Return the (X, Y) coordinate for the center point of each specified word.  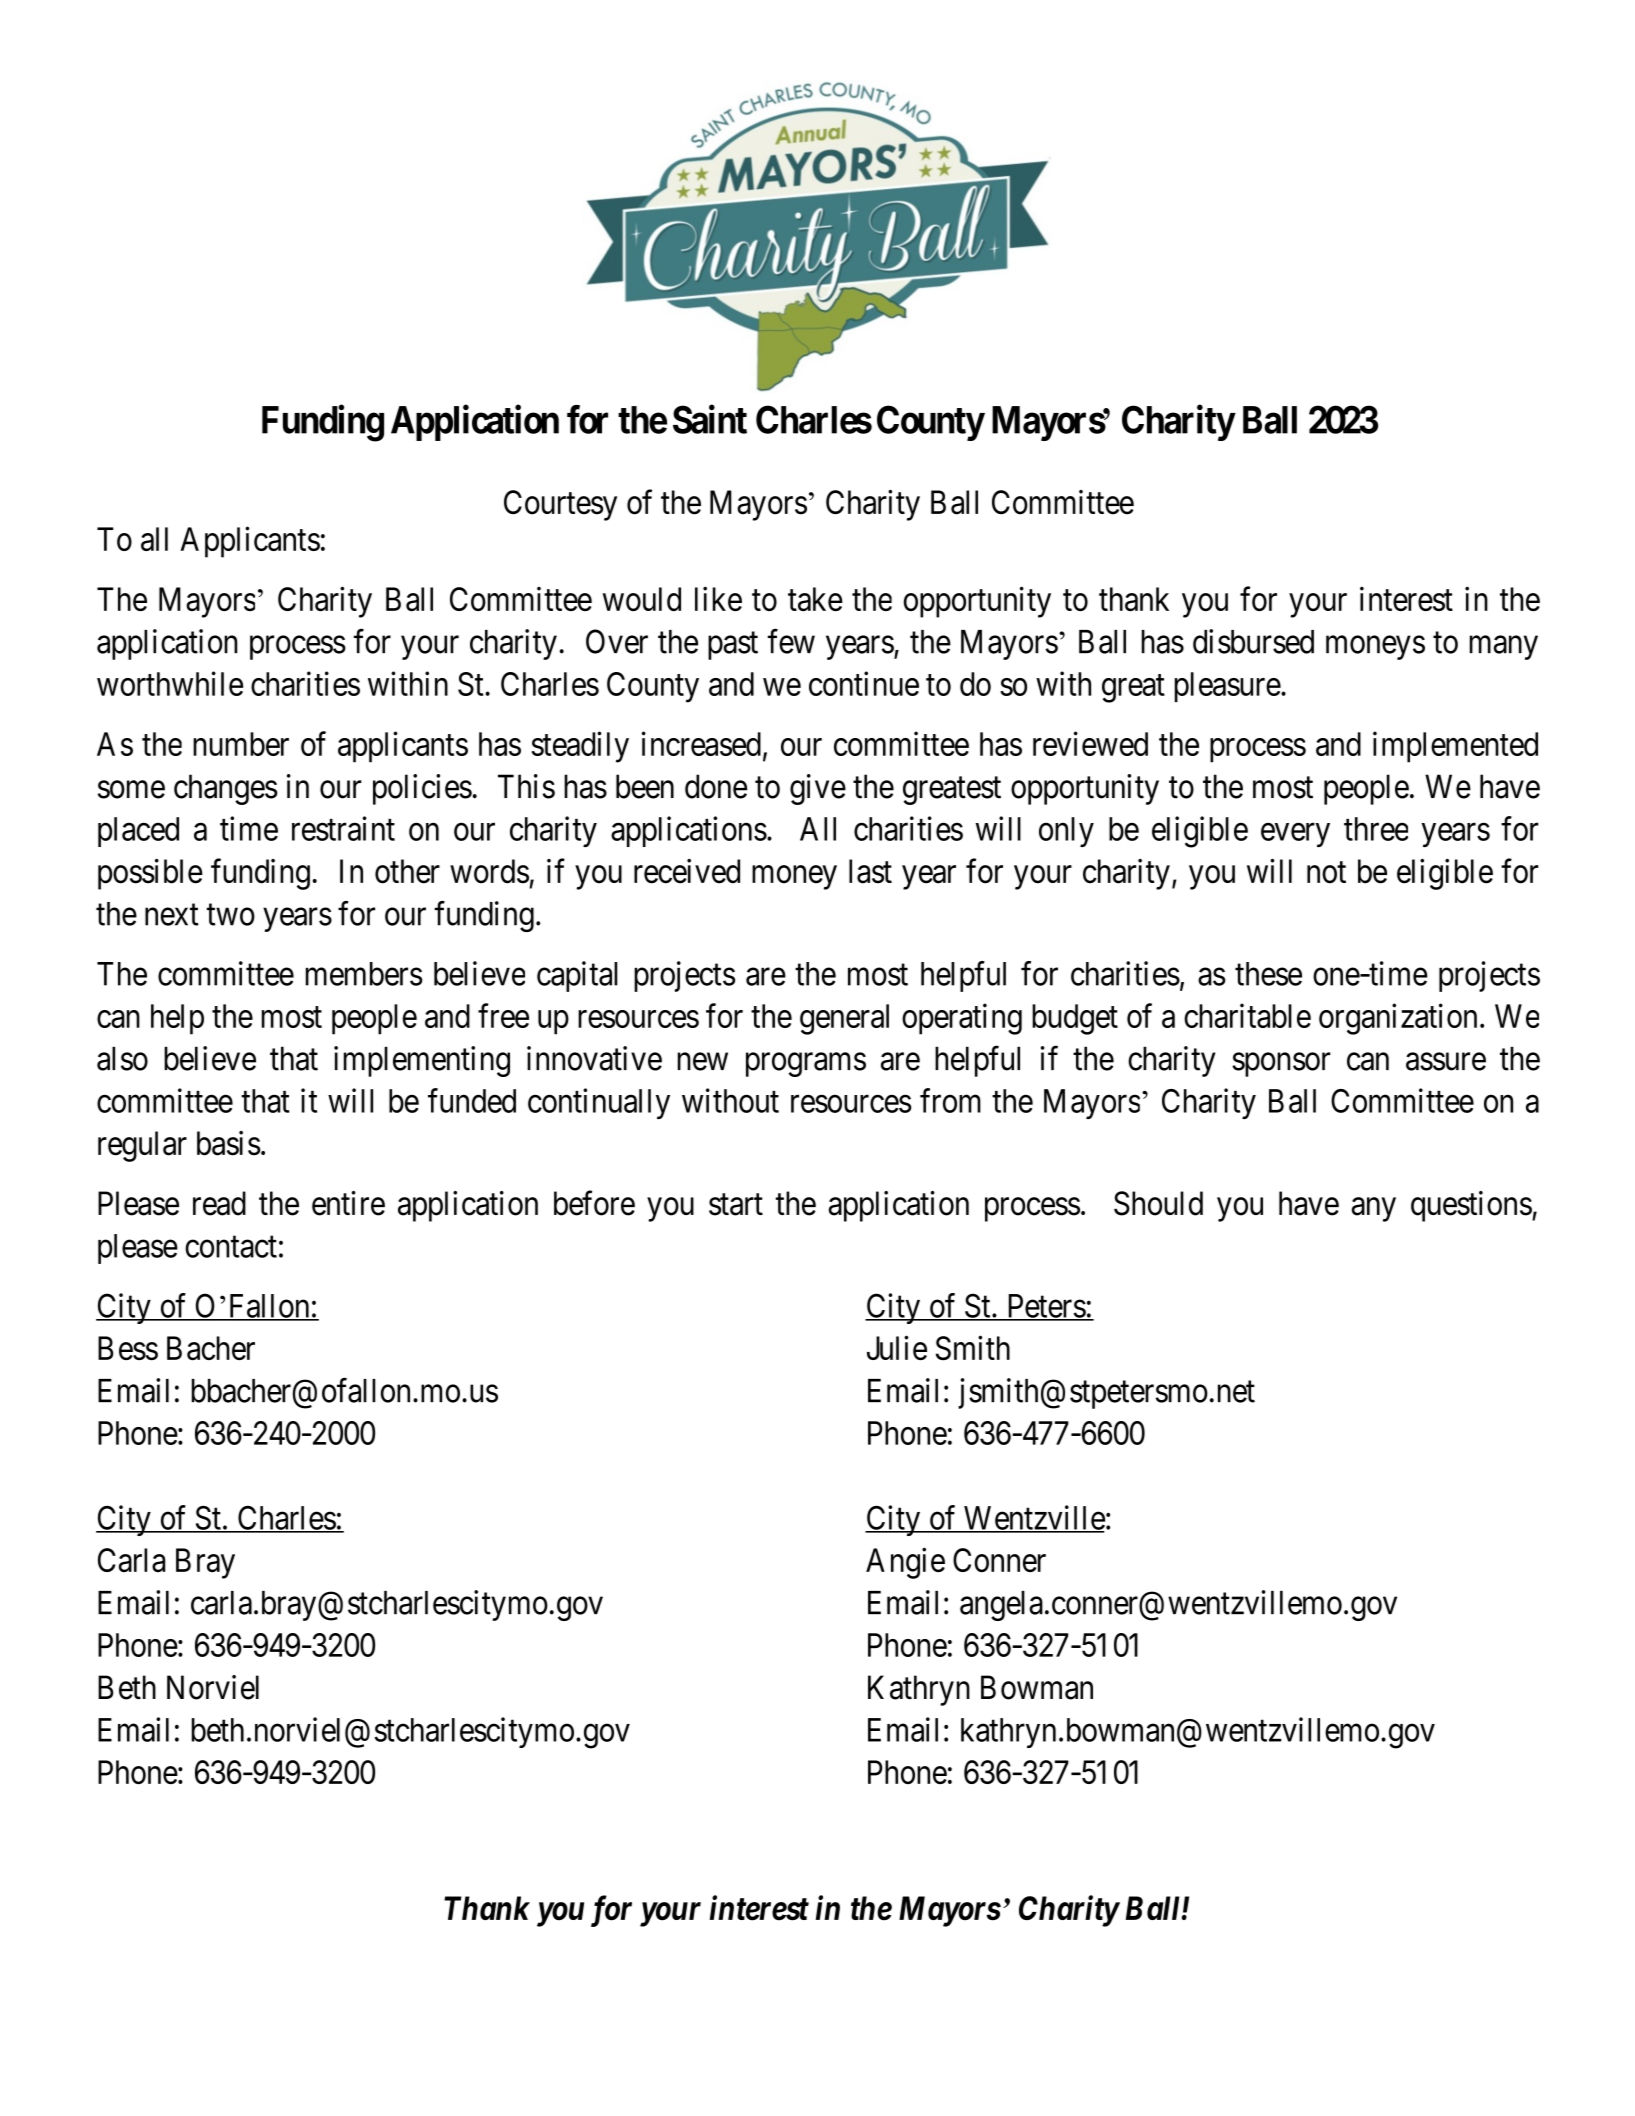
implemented (1455, 747)
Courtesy (560, 505)
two (231, 915)
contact (231, 1247)
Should (1158, 1203)
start (736, 1205)
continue (864, 683)
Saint (710, 419)
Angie (905, 1563)
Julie (897, 1347)
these (1268, 974)
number (241, 744)
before (594, 1203)
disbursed (1253, 641)
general (844, 1019)
